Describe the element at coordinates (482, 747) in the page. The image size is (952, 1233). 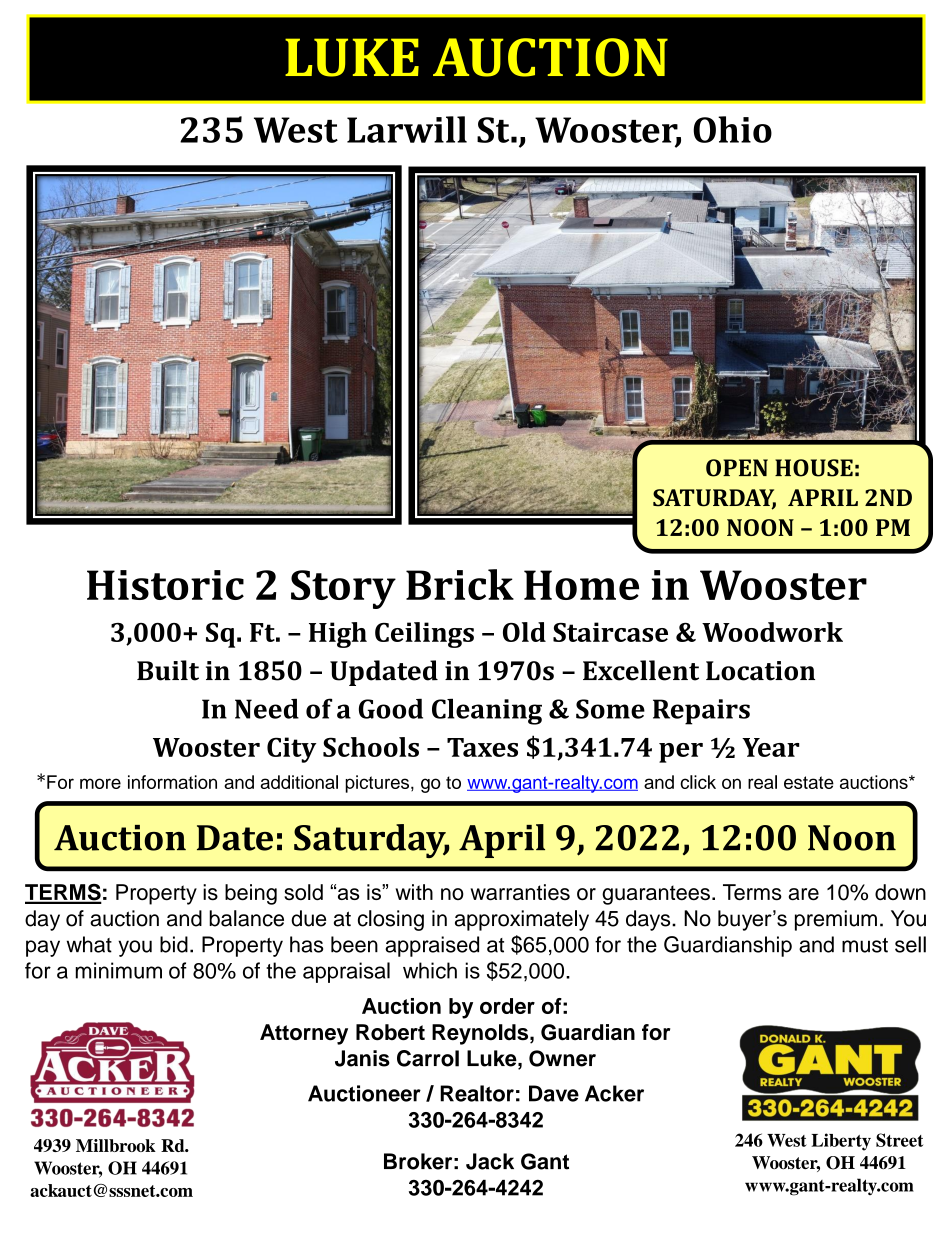
I see `Taxes` at that location.
